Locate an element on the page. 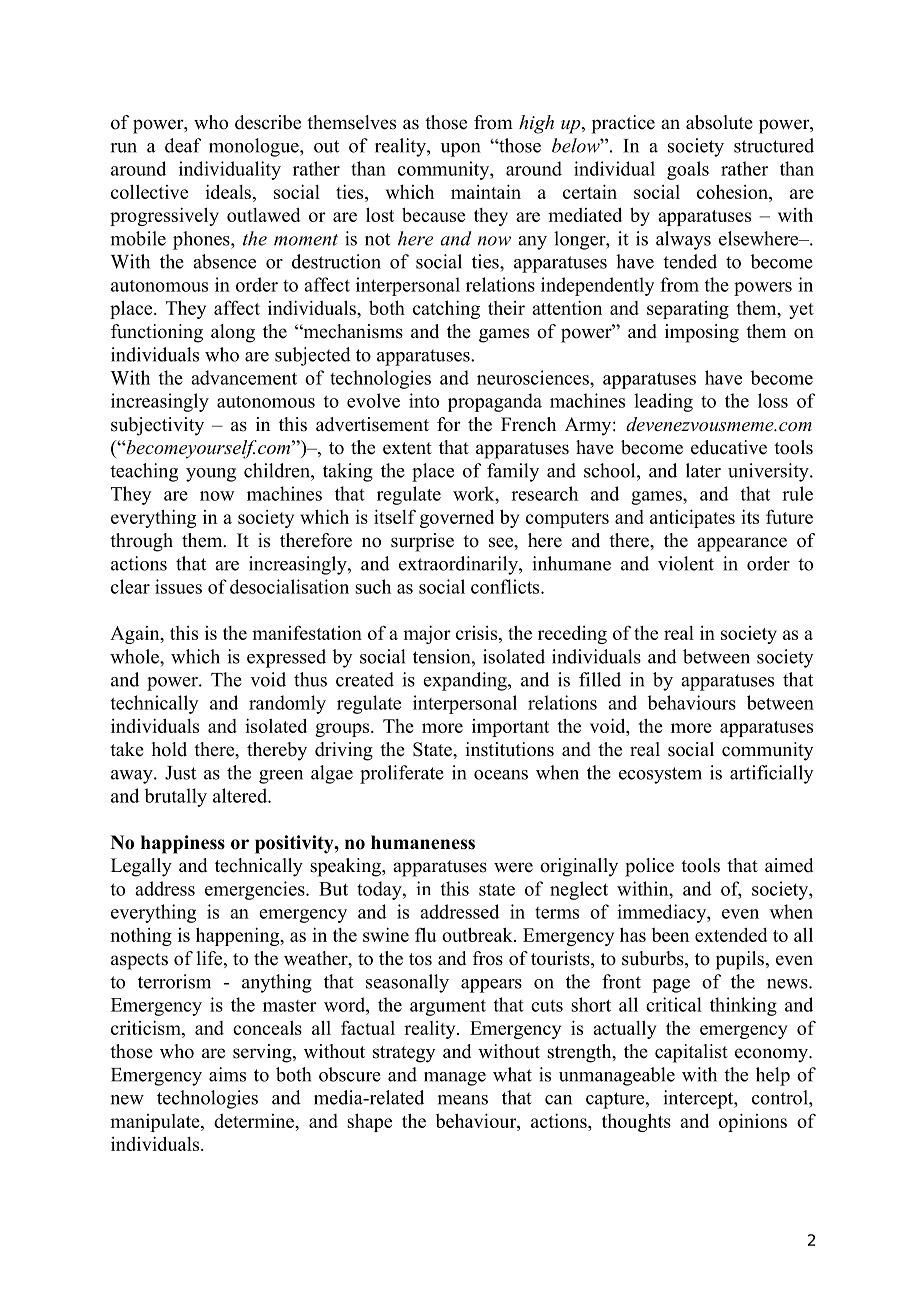  later is located at coordinates (703, 470).
